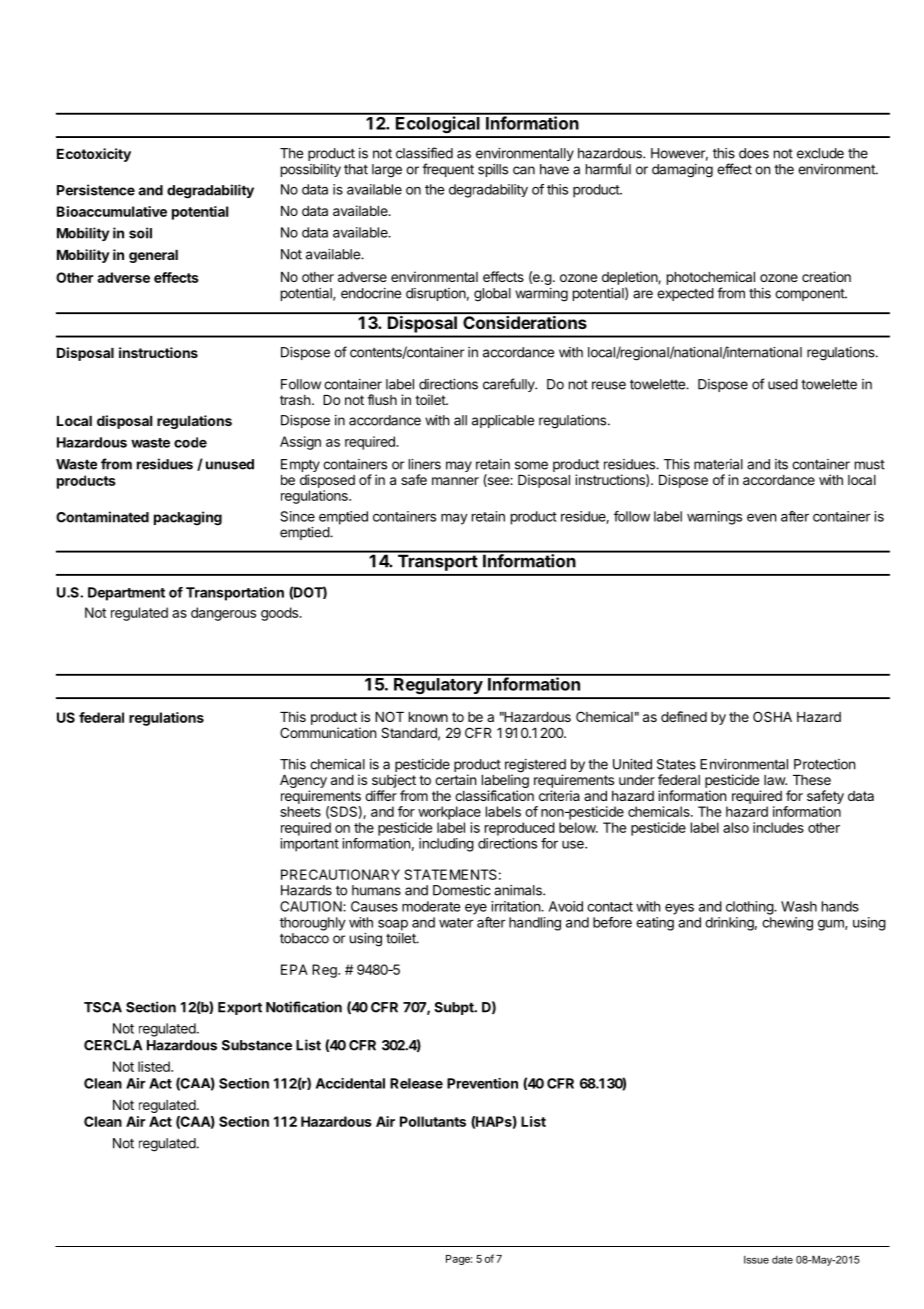 The height and width of the screenshot is (1309, 924). Describe the element at coordinates (350, 1083) in the screenshot. I see `Accidental` at that location.
